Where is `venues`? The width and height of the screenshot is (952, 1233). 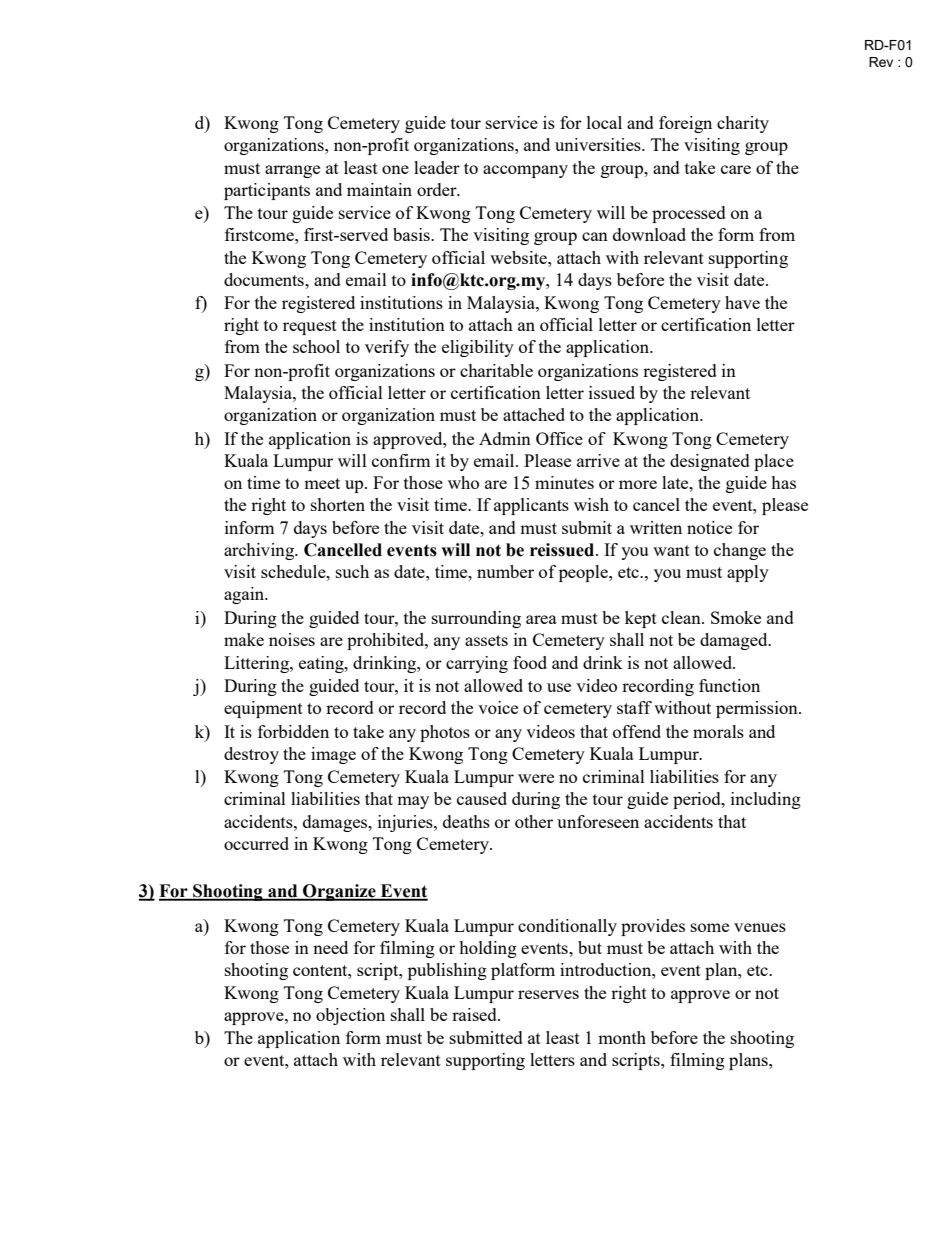 venues is located at coordinates (760, 927).
